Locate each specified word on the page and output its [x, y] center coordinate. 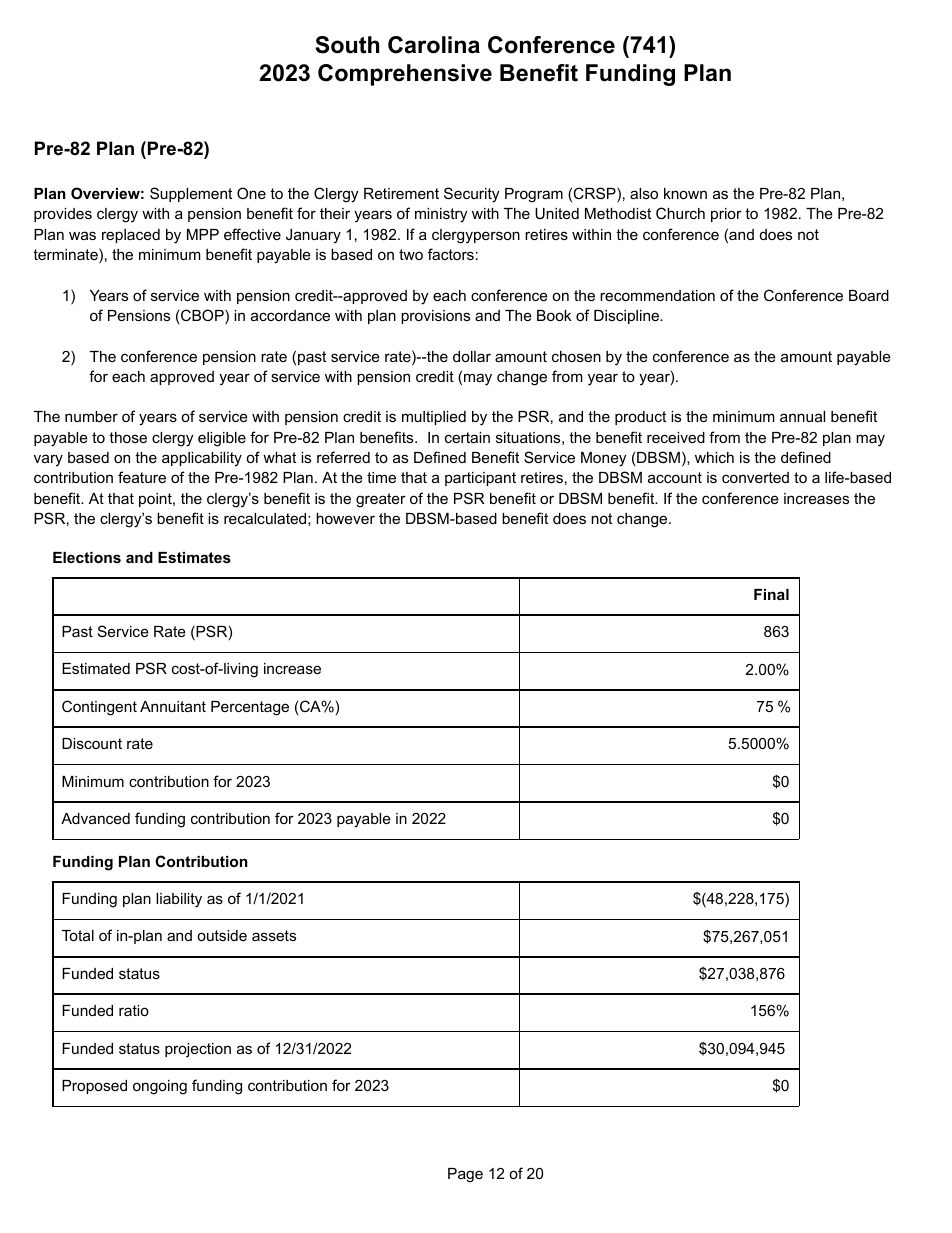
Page [465, 1175]
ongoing [160, 1087]
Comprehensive [405, 75]
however [345, 518]
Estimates [194, 557]
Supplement [191, 194]
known [685, 193]
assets [274, 935]
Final [771, 594]
